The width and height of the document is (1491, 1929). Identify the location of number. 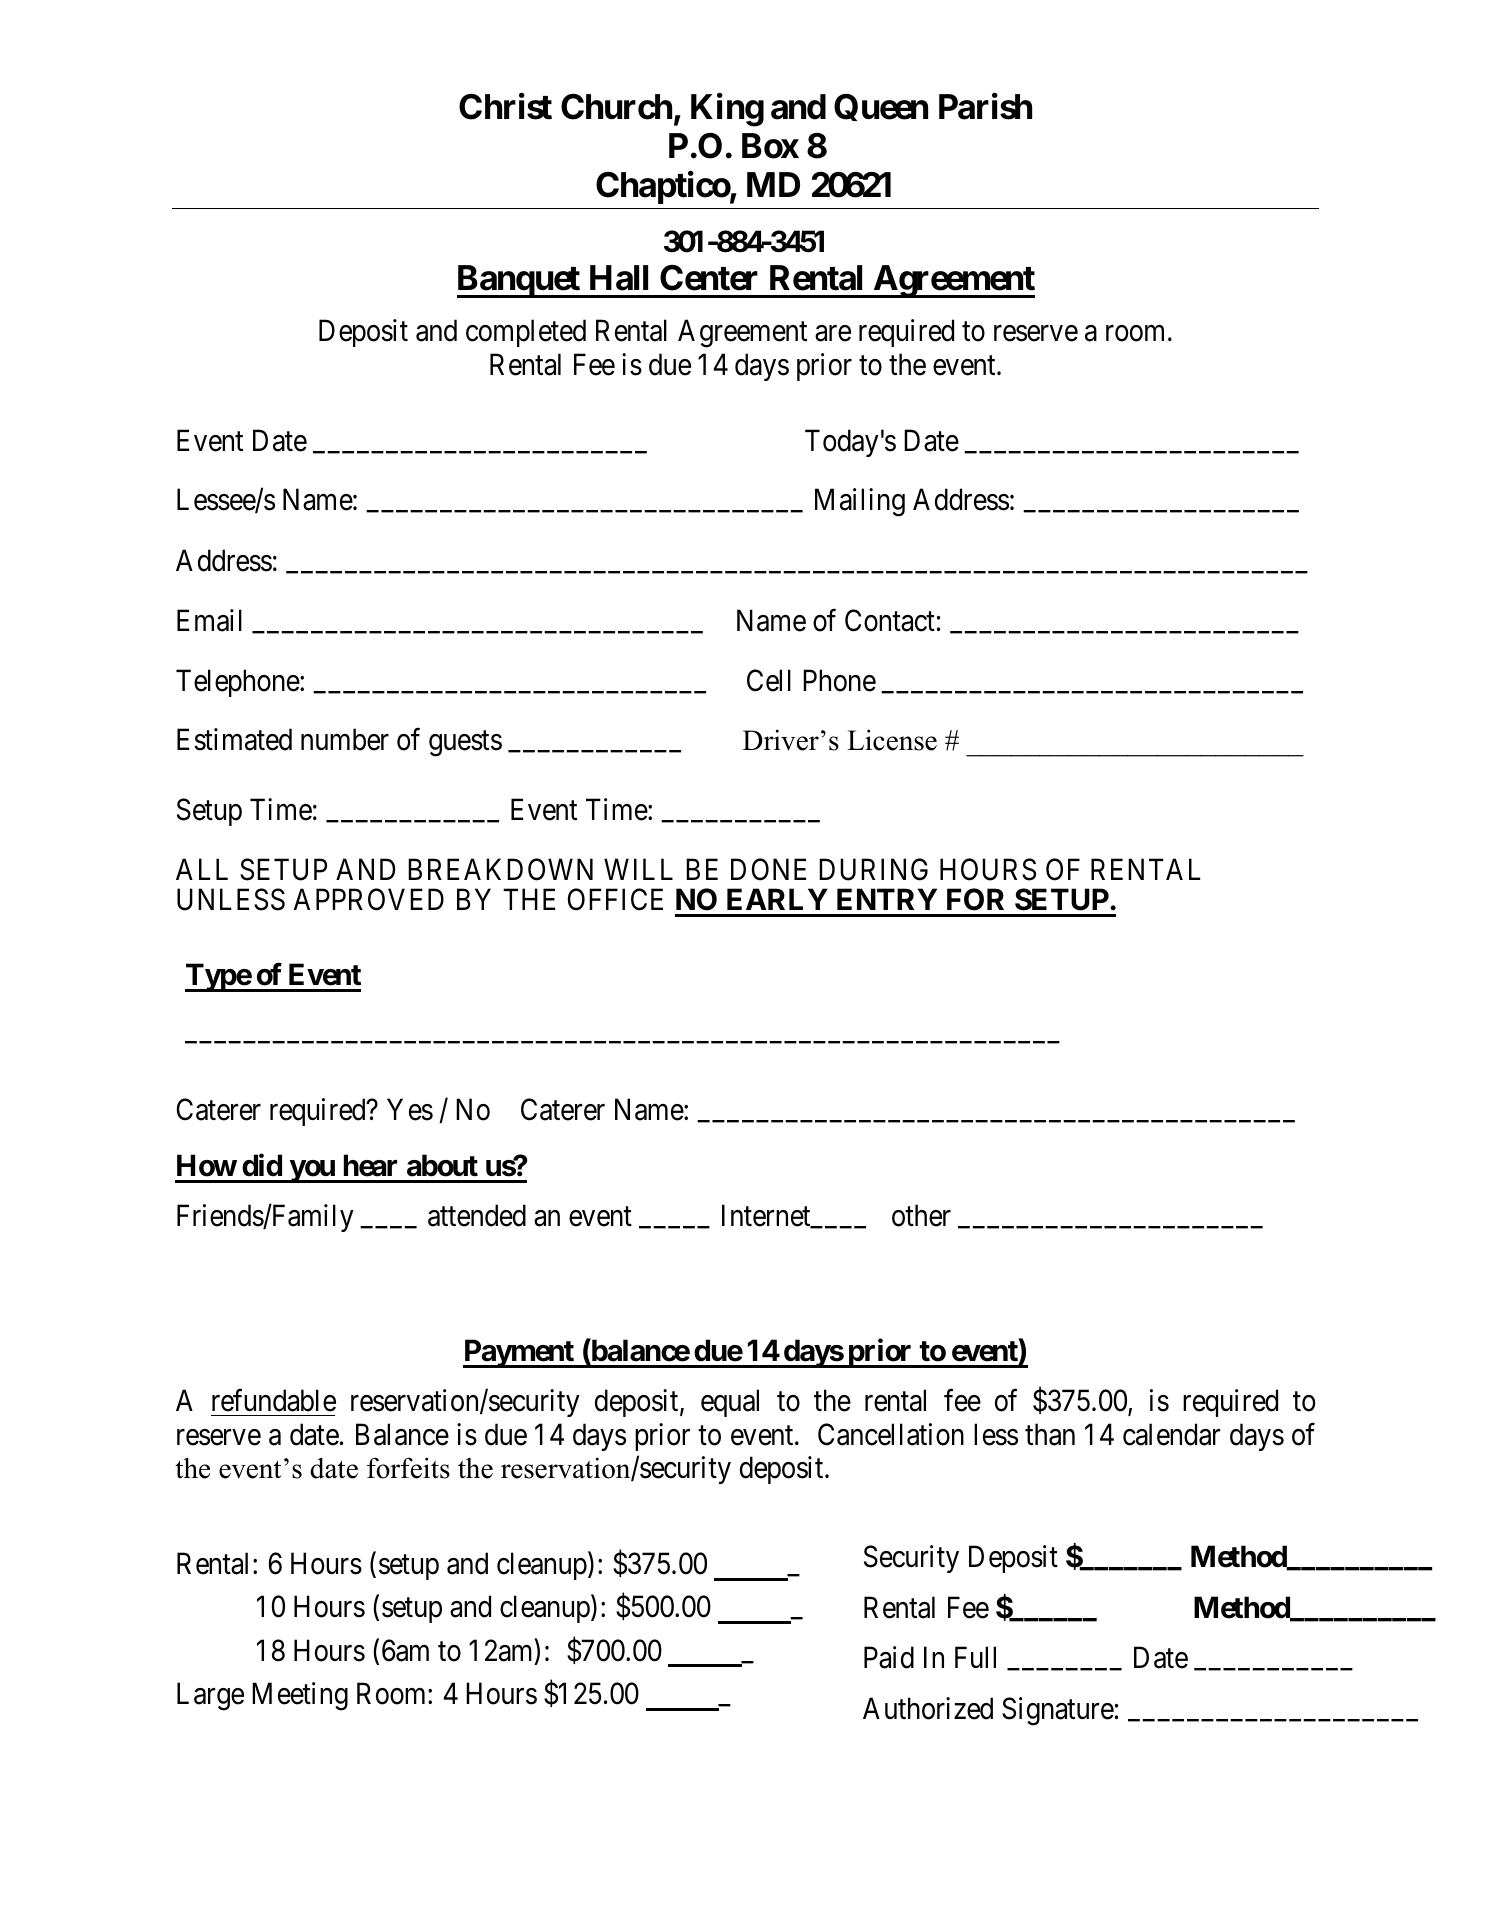
(345, 740).
